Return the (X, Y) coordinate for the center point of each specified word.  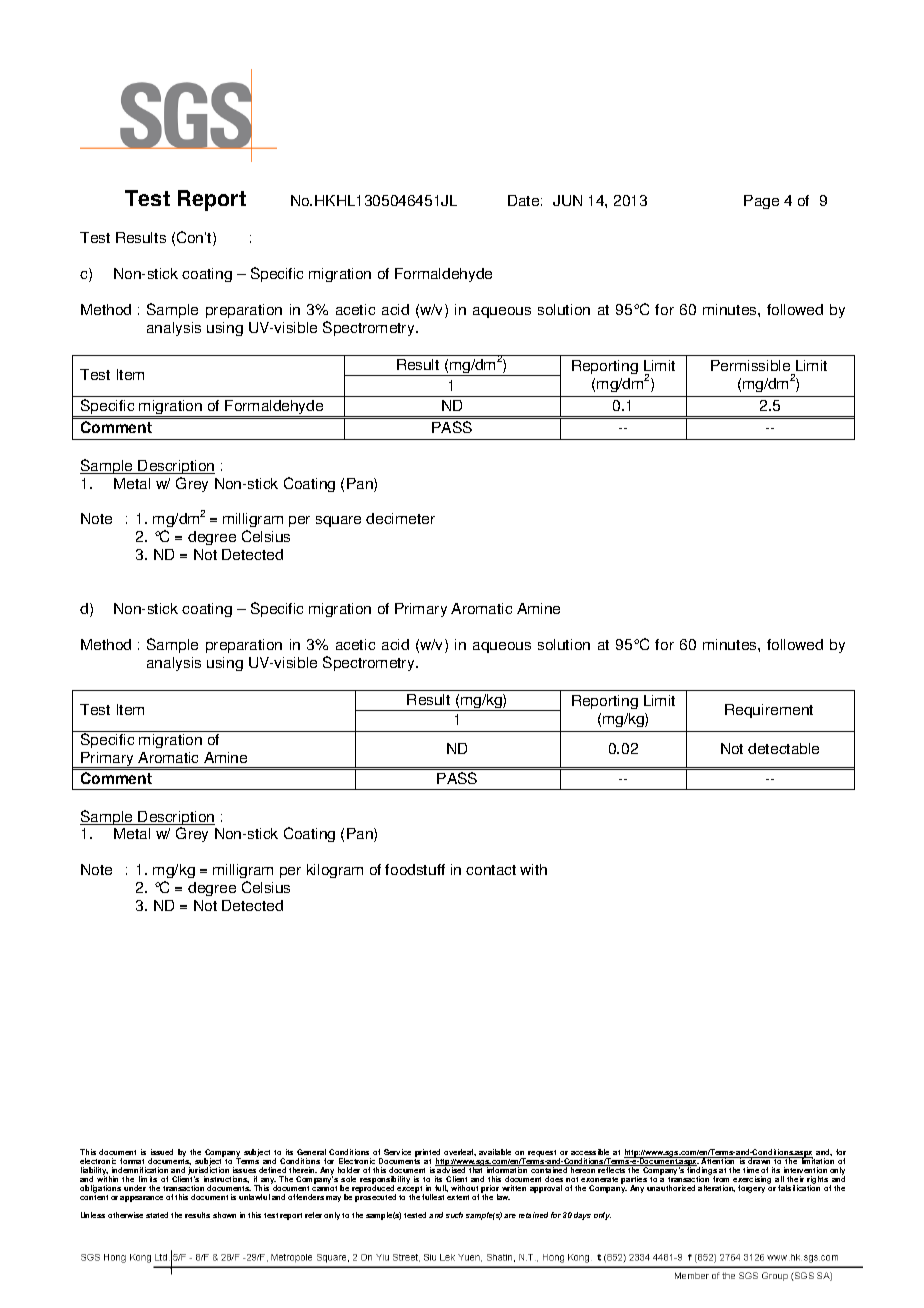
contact (491, 870)
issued (162, 1152)
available (495, 1152)
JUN (567, 200)
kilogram (335, 871)
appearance (141, 1199)
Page (761, 202)
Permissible (752, 367)
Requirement (769, 711)
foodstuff (415, 869)
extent (458, 1197)
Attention (719, 1160)
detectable (783, 748)
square (338, 521)
